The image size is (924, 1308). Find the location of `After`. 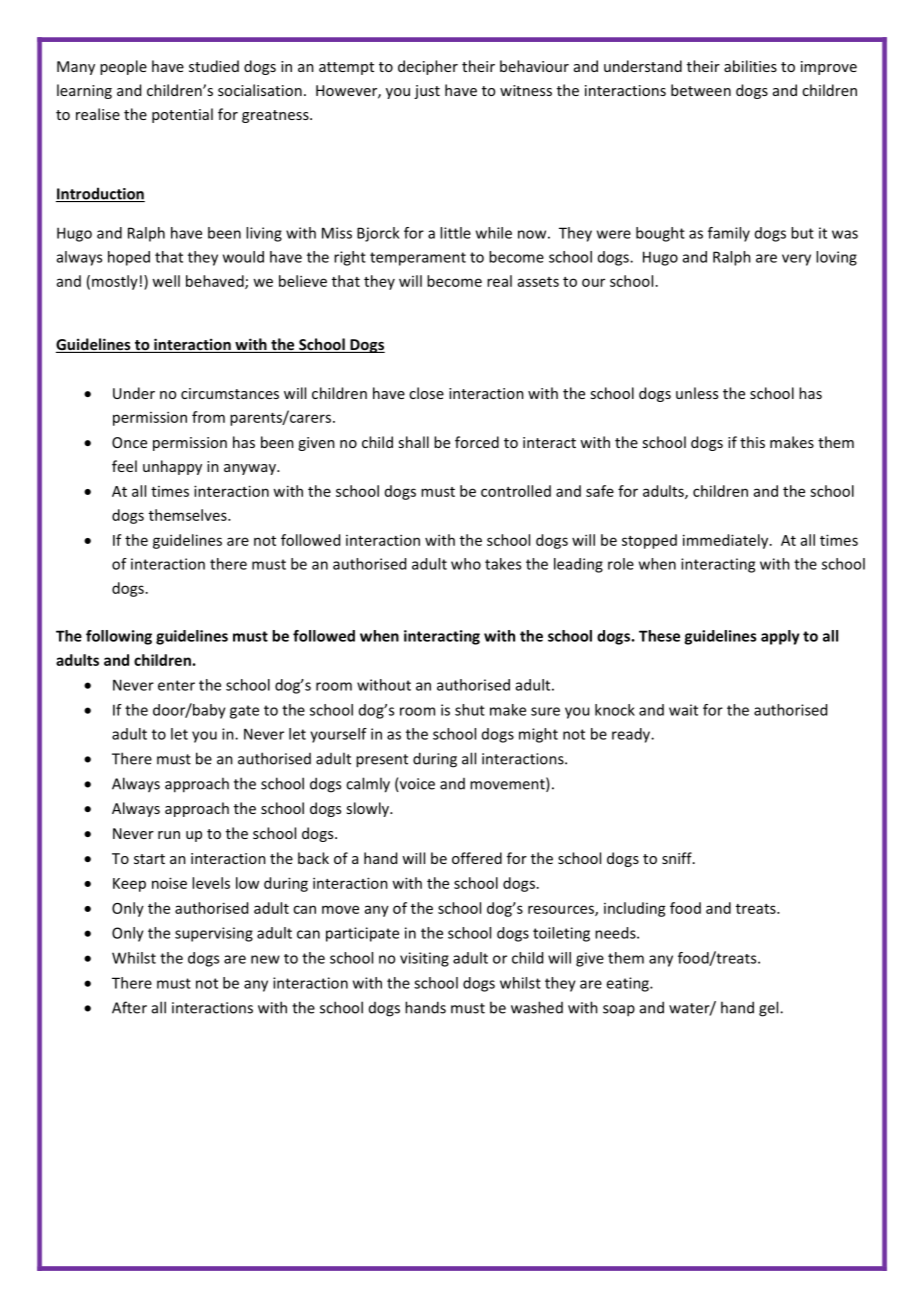

After is located at coordinates (129, 1007).
